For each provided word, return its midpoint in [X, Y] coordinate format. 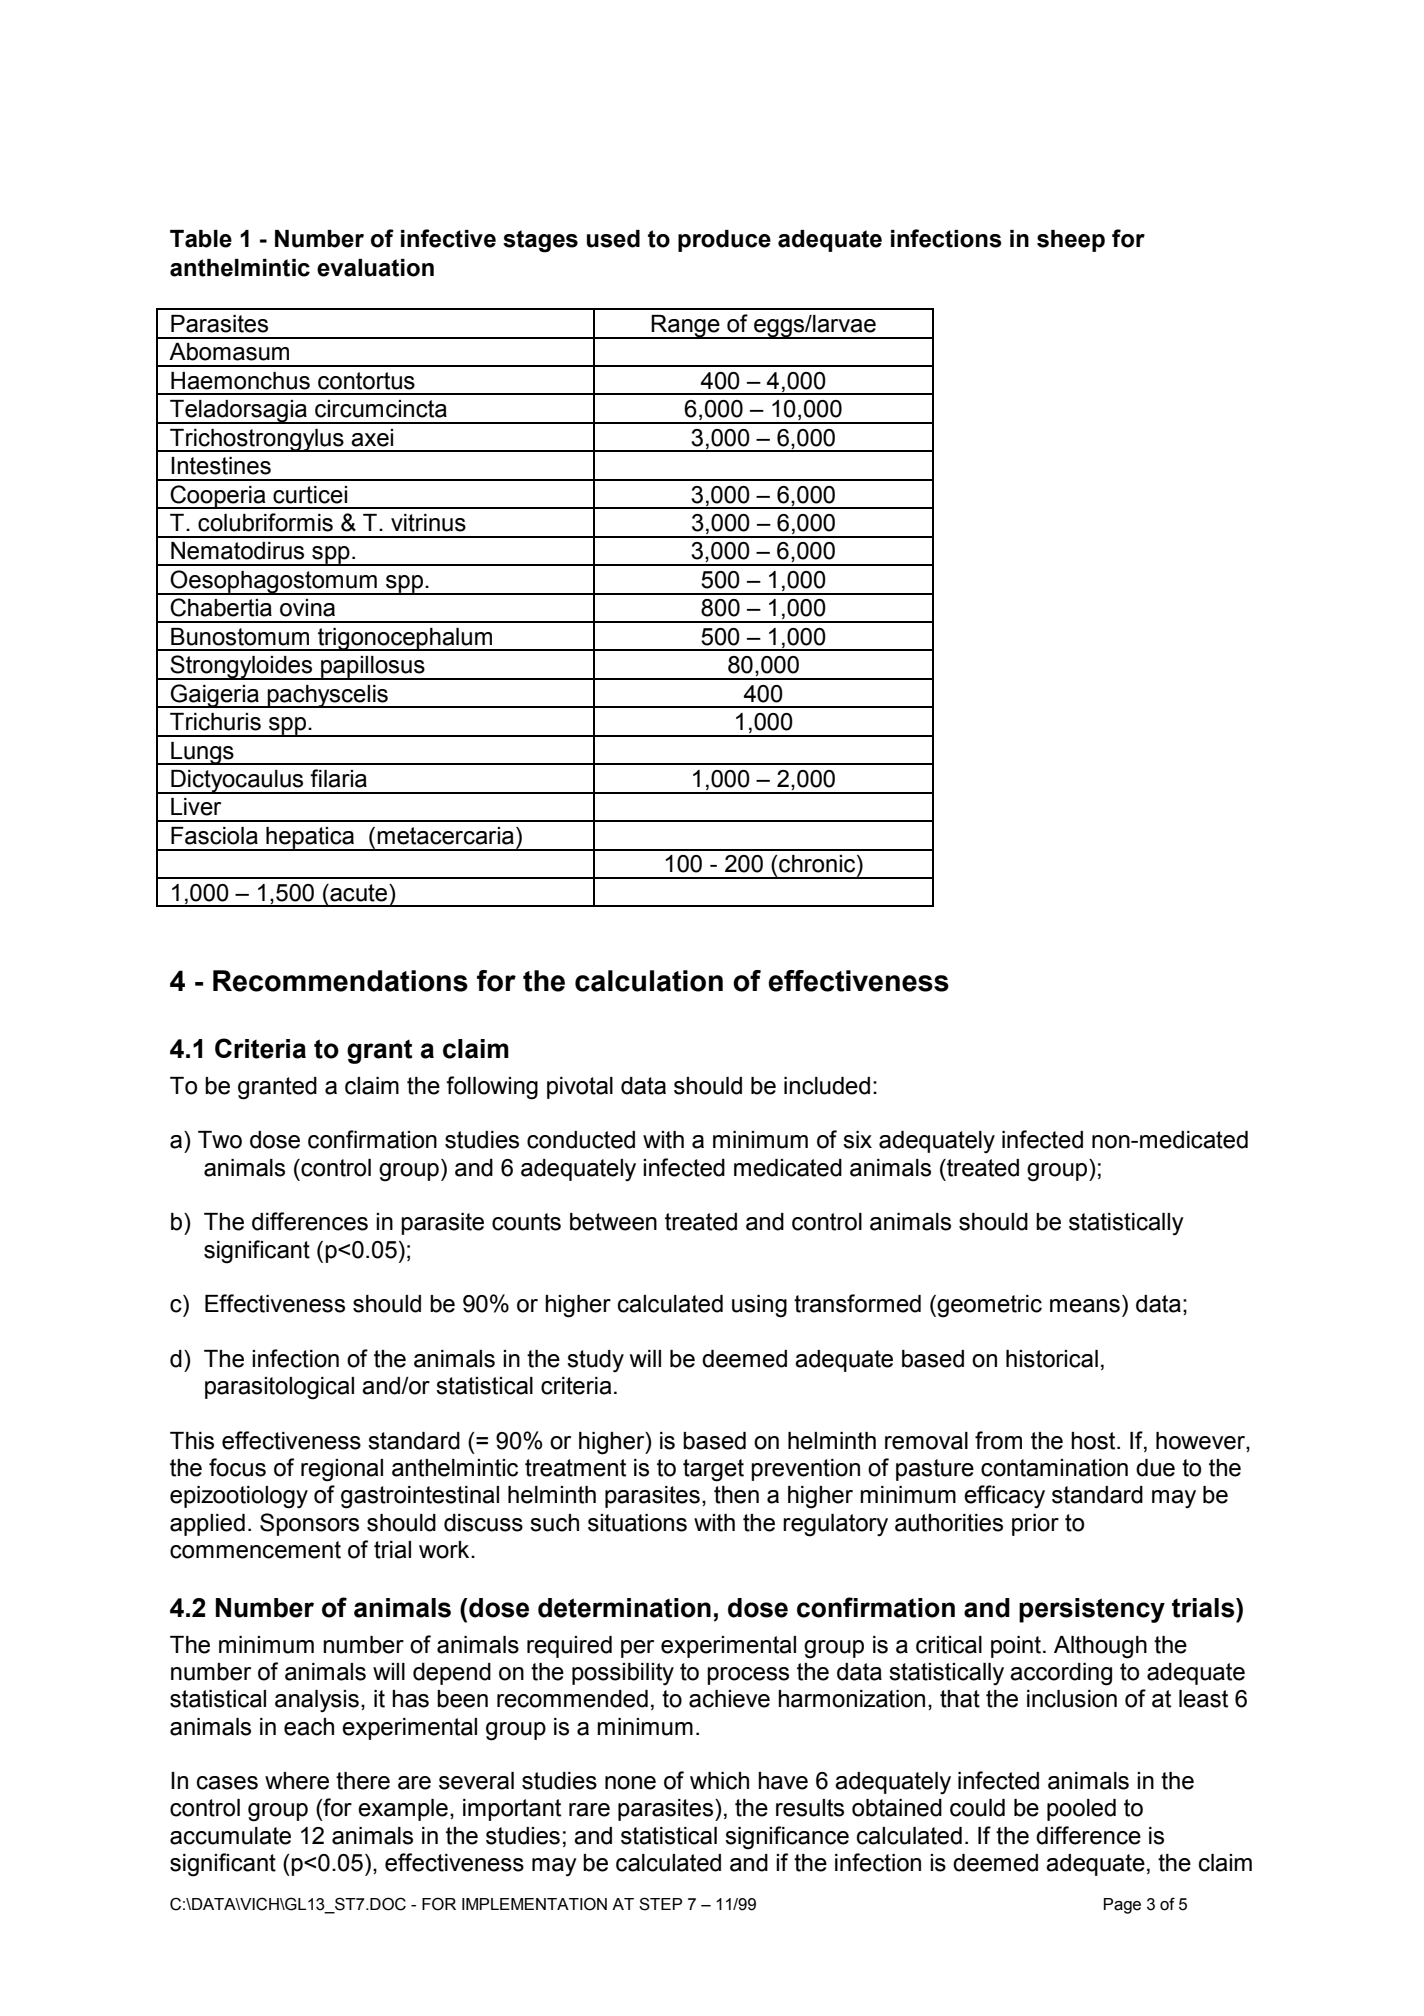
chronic [818, 864]
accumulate [230, 1836]
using [759, 1306]
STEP [660, 1904]
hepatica [310, 839]
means [1085, 1306]
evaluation [375, 268]
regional [342, 1470]
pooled [1081, 1810]
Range [686, 327]
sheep [1071, 241]
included [827, 1086]
